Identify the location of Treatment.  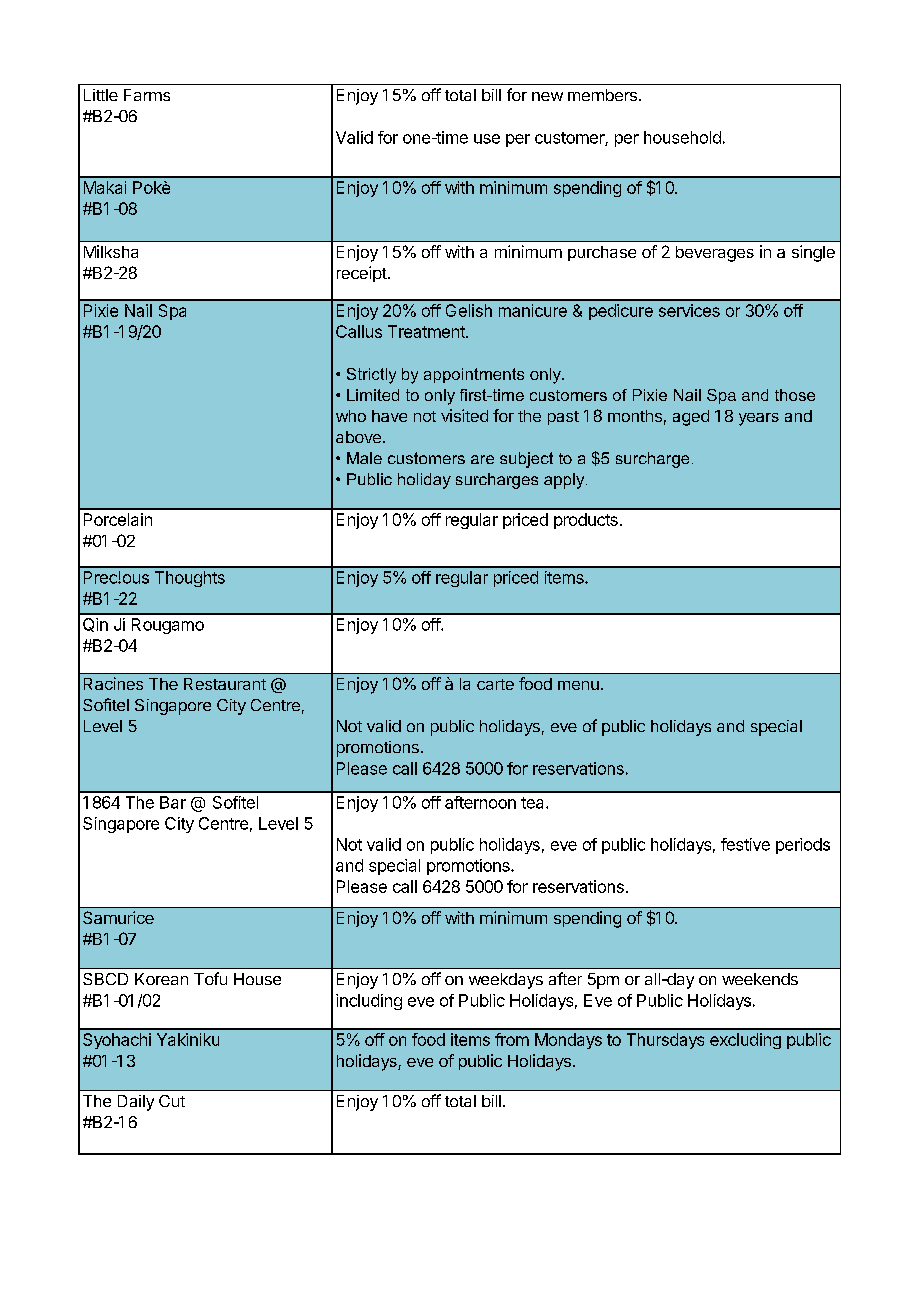
(427, 331).
